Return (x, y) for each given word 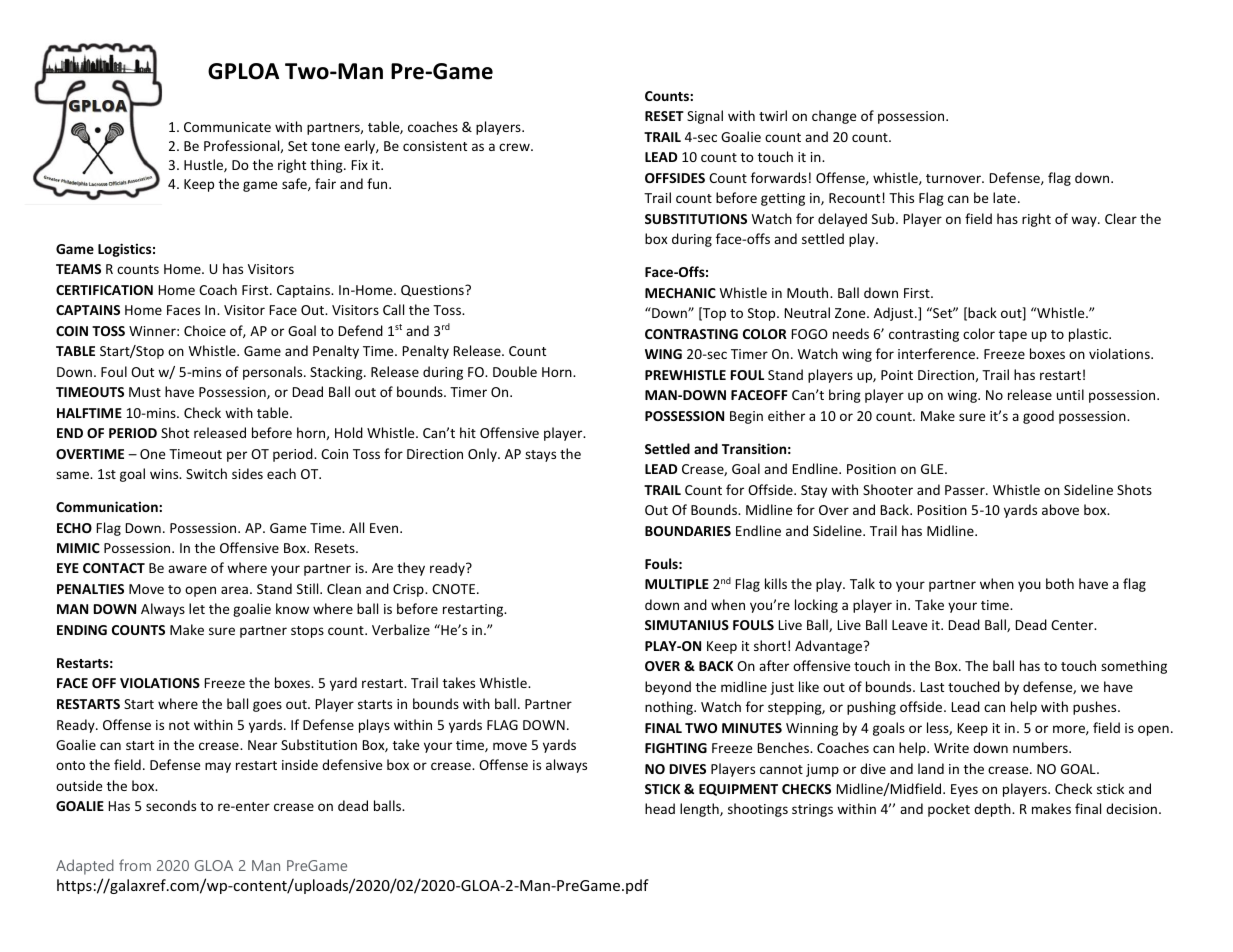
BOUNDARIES (688, 531)
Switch (206, 473)
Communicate (227, 127)
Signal (705, 117)
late (1004, 197)
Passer (966, 490)
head (660, 808)
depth (993, 810)
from (135, 865)
